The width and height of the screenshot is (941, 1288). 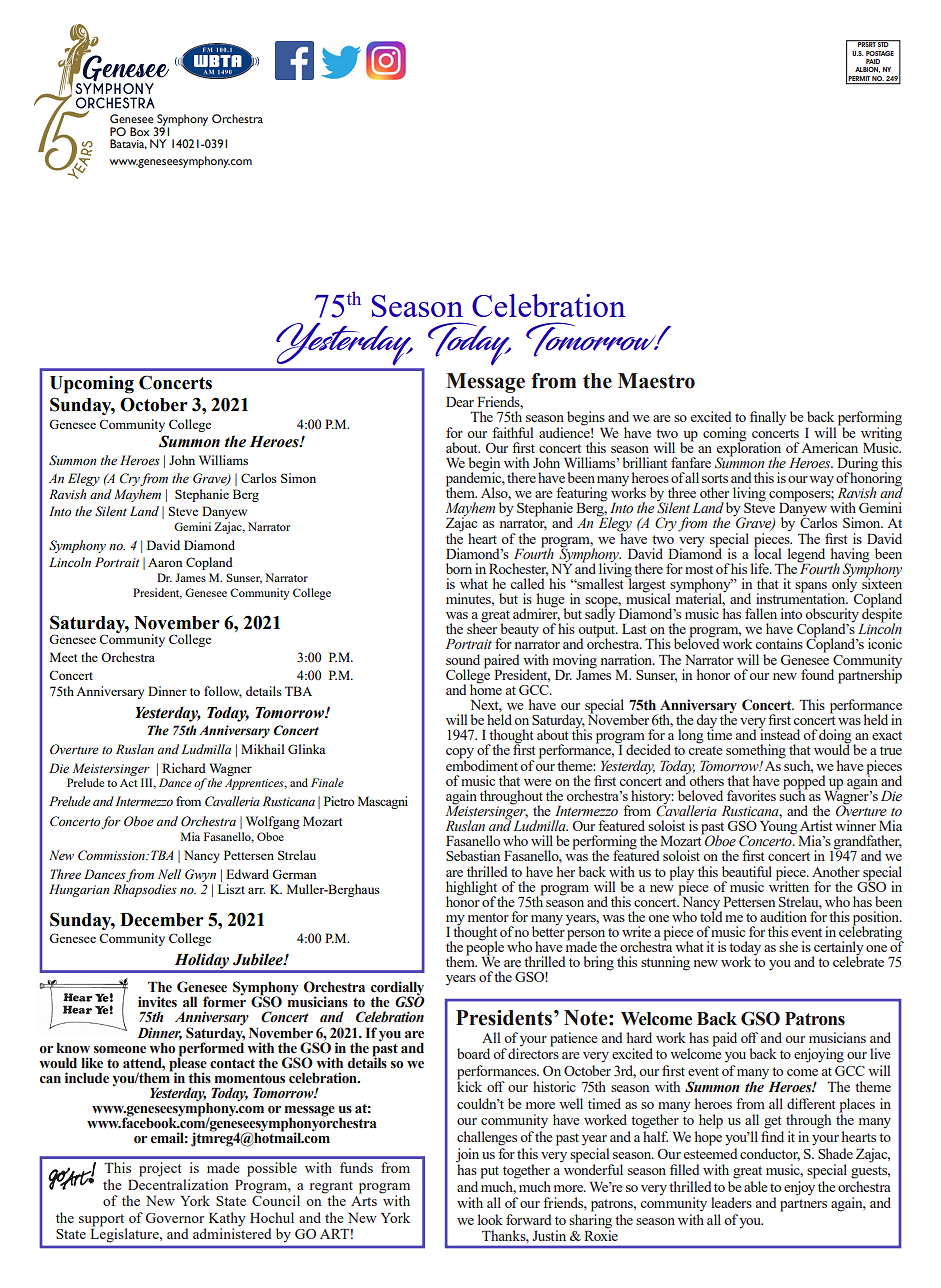 What do you see at coordinates (178, 1184) in the screenshot?
I see `Decentralization` at bounding box center [178, 1184].
